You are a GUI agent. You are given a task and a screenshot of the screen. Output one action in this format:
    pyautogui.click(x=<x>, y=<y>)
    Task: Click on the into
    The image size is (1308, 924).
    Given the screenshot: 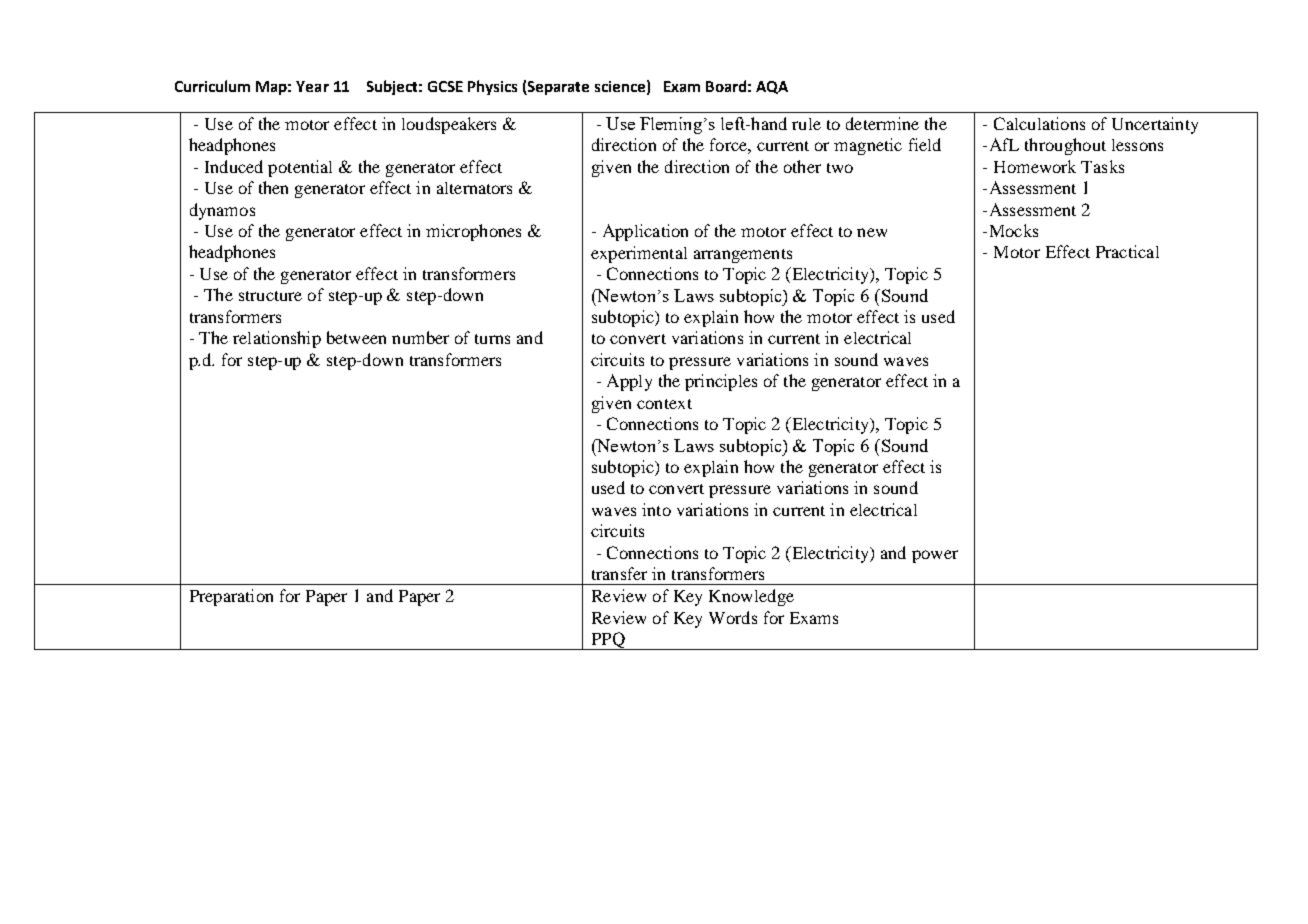 What is the action you would take?
    pyautogui.click(x=656, y=509)
